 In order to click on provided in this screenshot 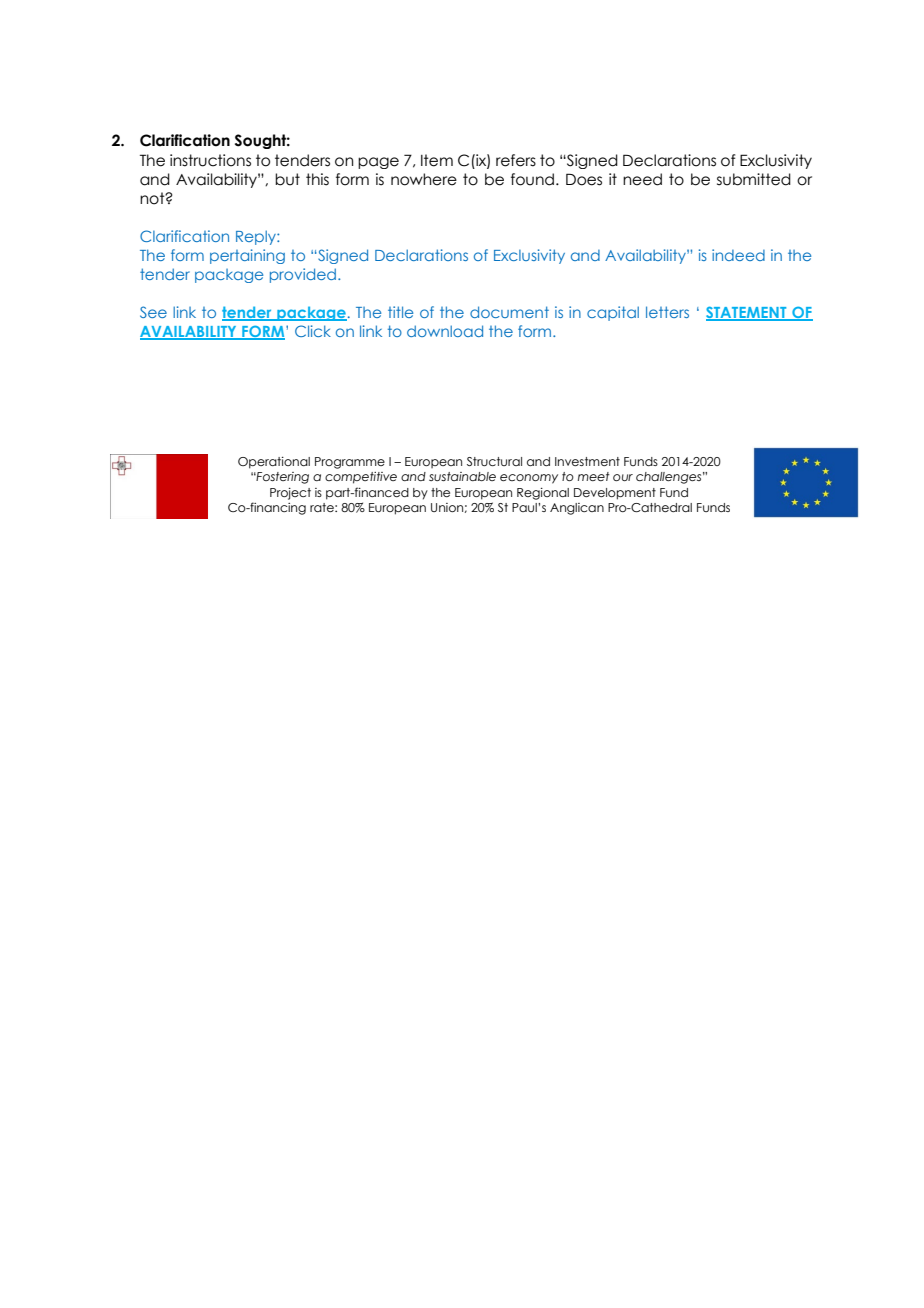, I will do `click(303, 275)`.
